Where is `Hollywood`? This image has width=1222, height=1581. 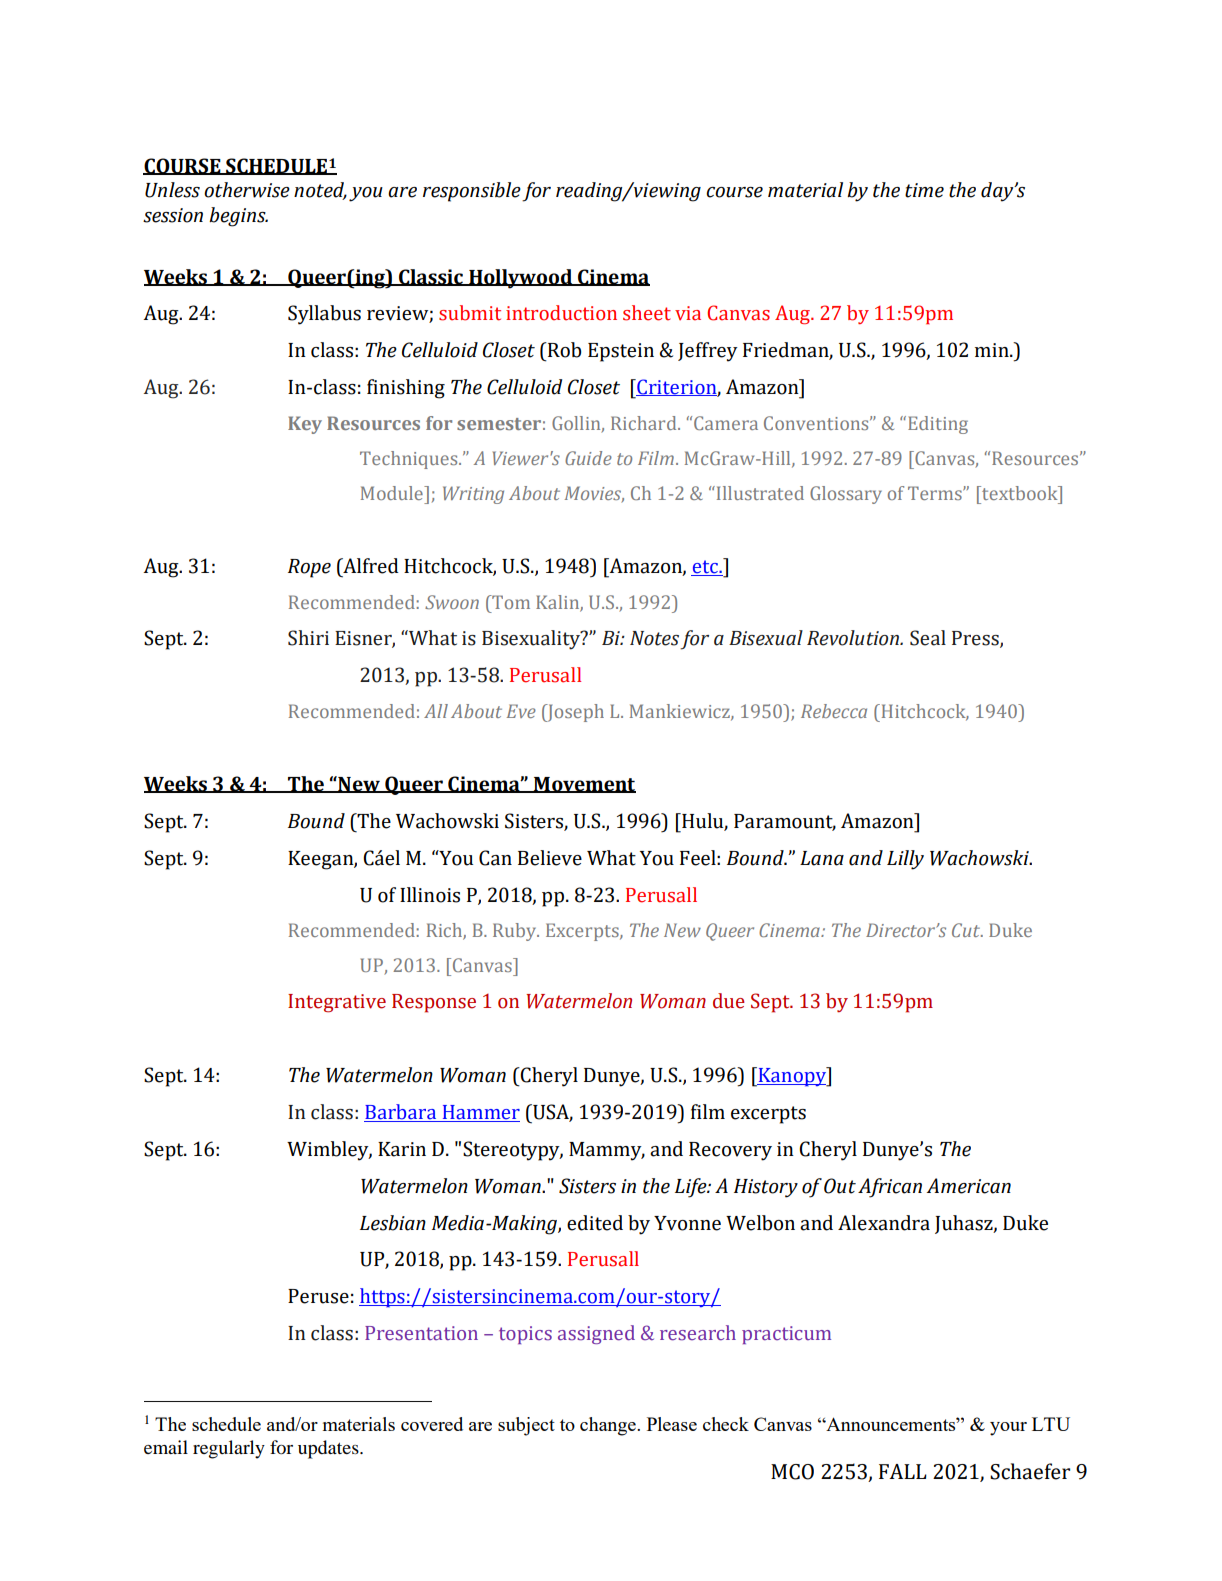
Hollywood is located at coordinates (521, 279).
